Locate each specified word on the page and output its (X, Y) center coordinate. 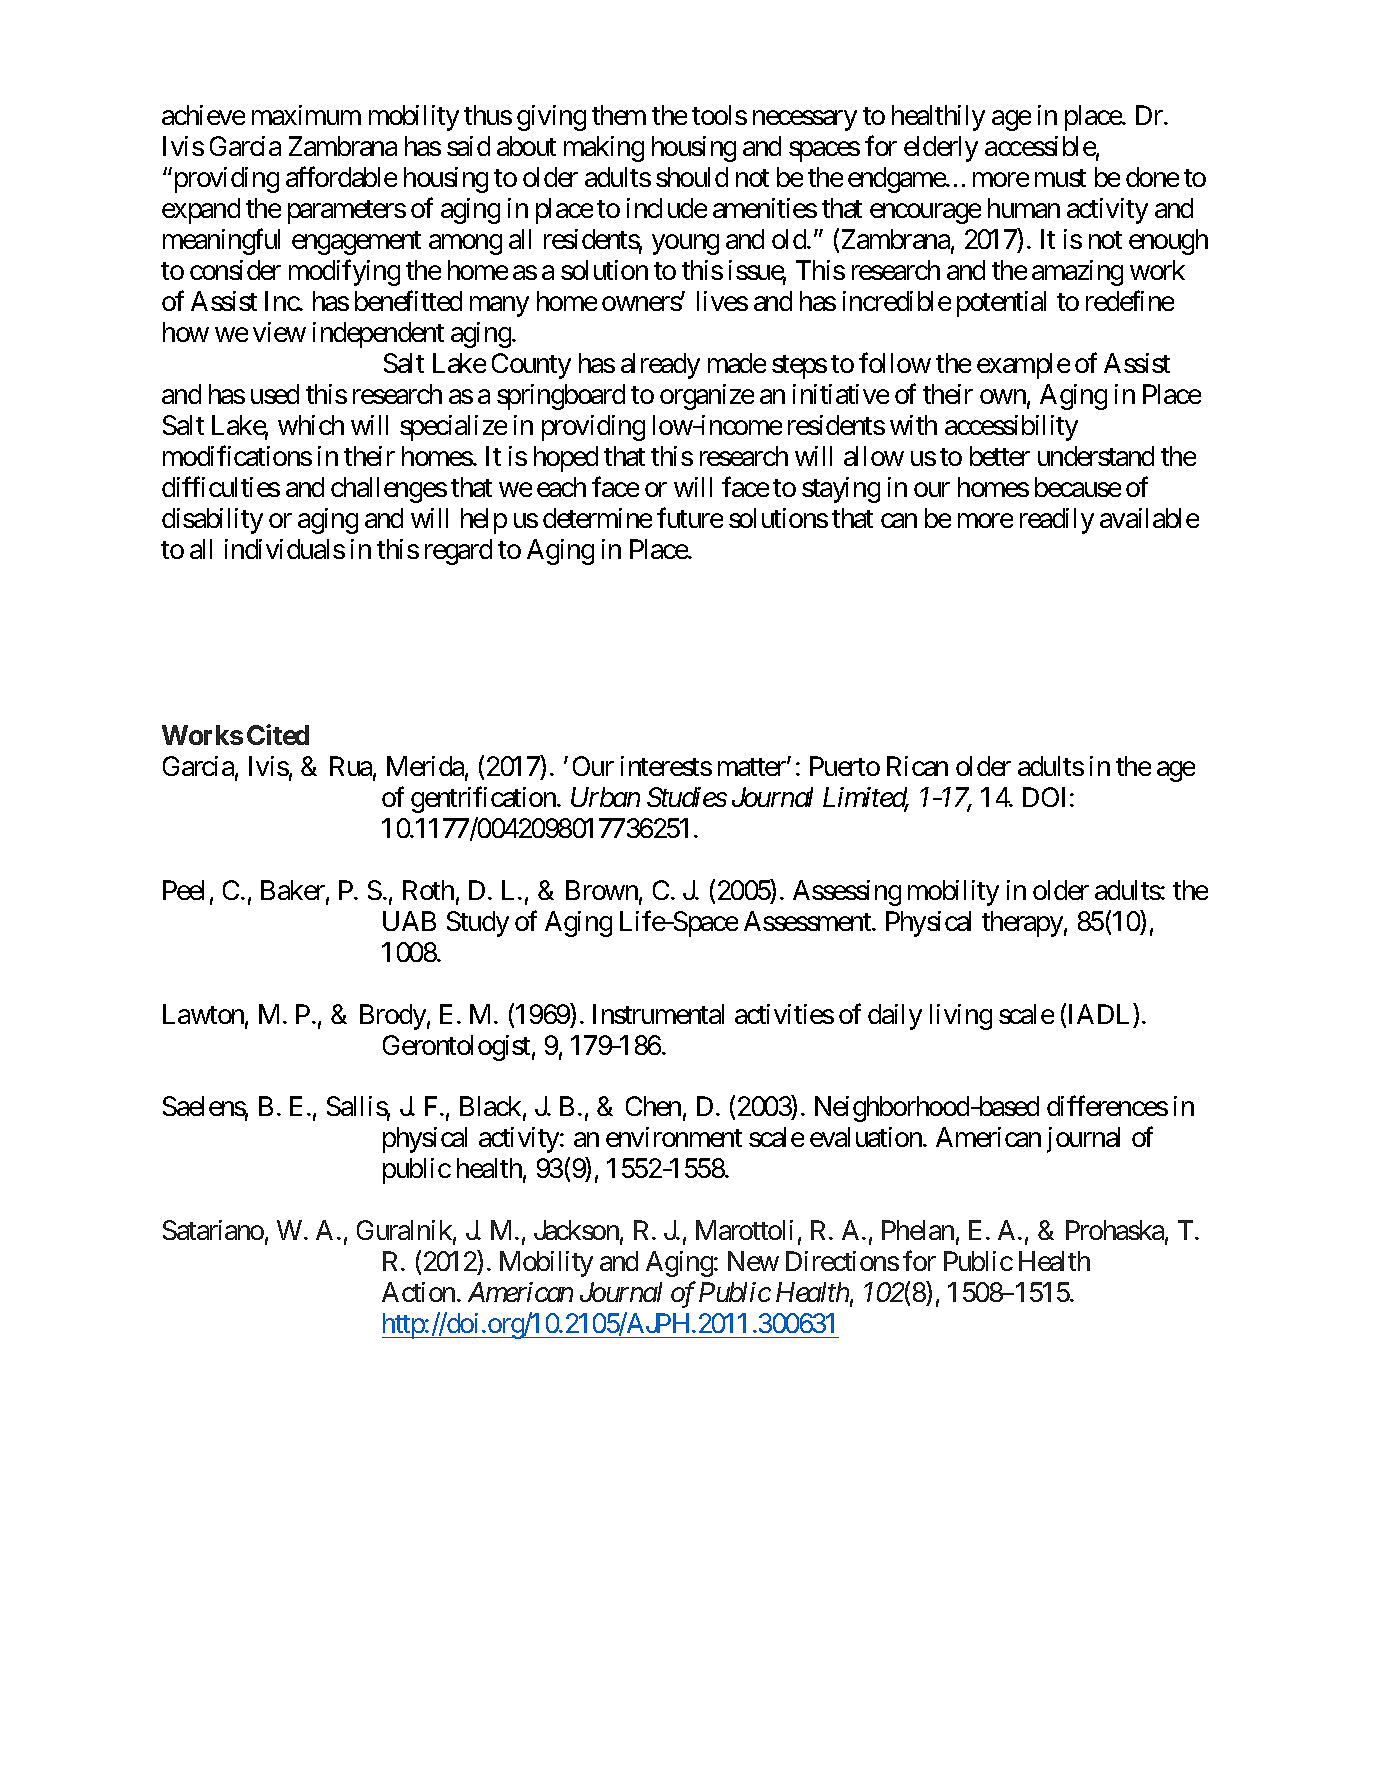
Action (418, 1292)
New (753, 1261)
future (690, 517)
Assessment (808, 921)
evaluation (867, 1137)
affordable (341, 176)
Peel (183, 890)
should (692, 177)
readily (1057, 521)
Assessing (847, 893)
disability (212, 521)
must (1060, 178)
